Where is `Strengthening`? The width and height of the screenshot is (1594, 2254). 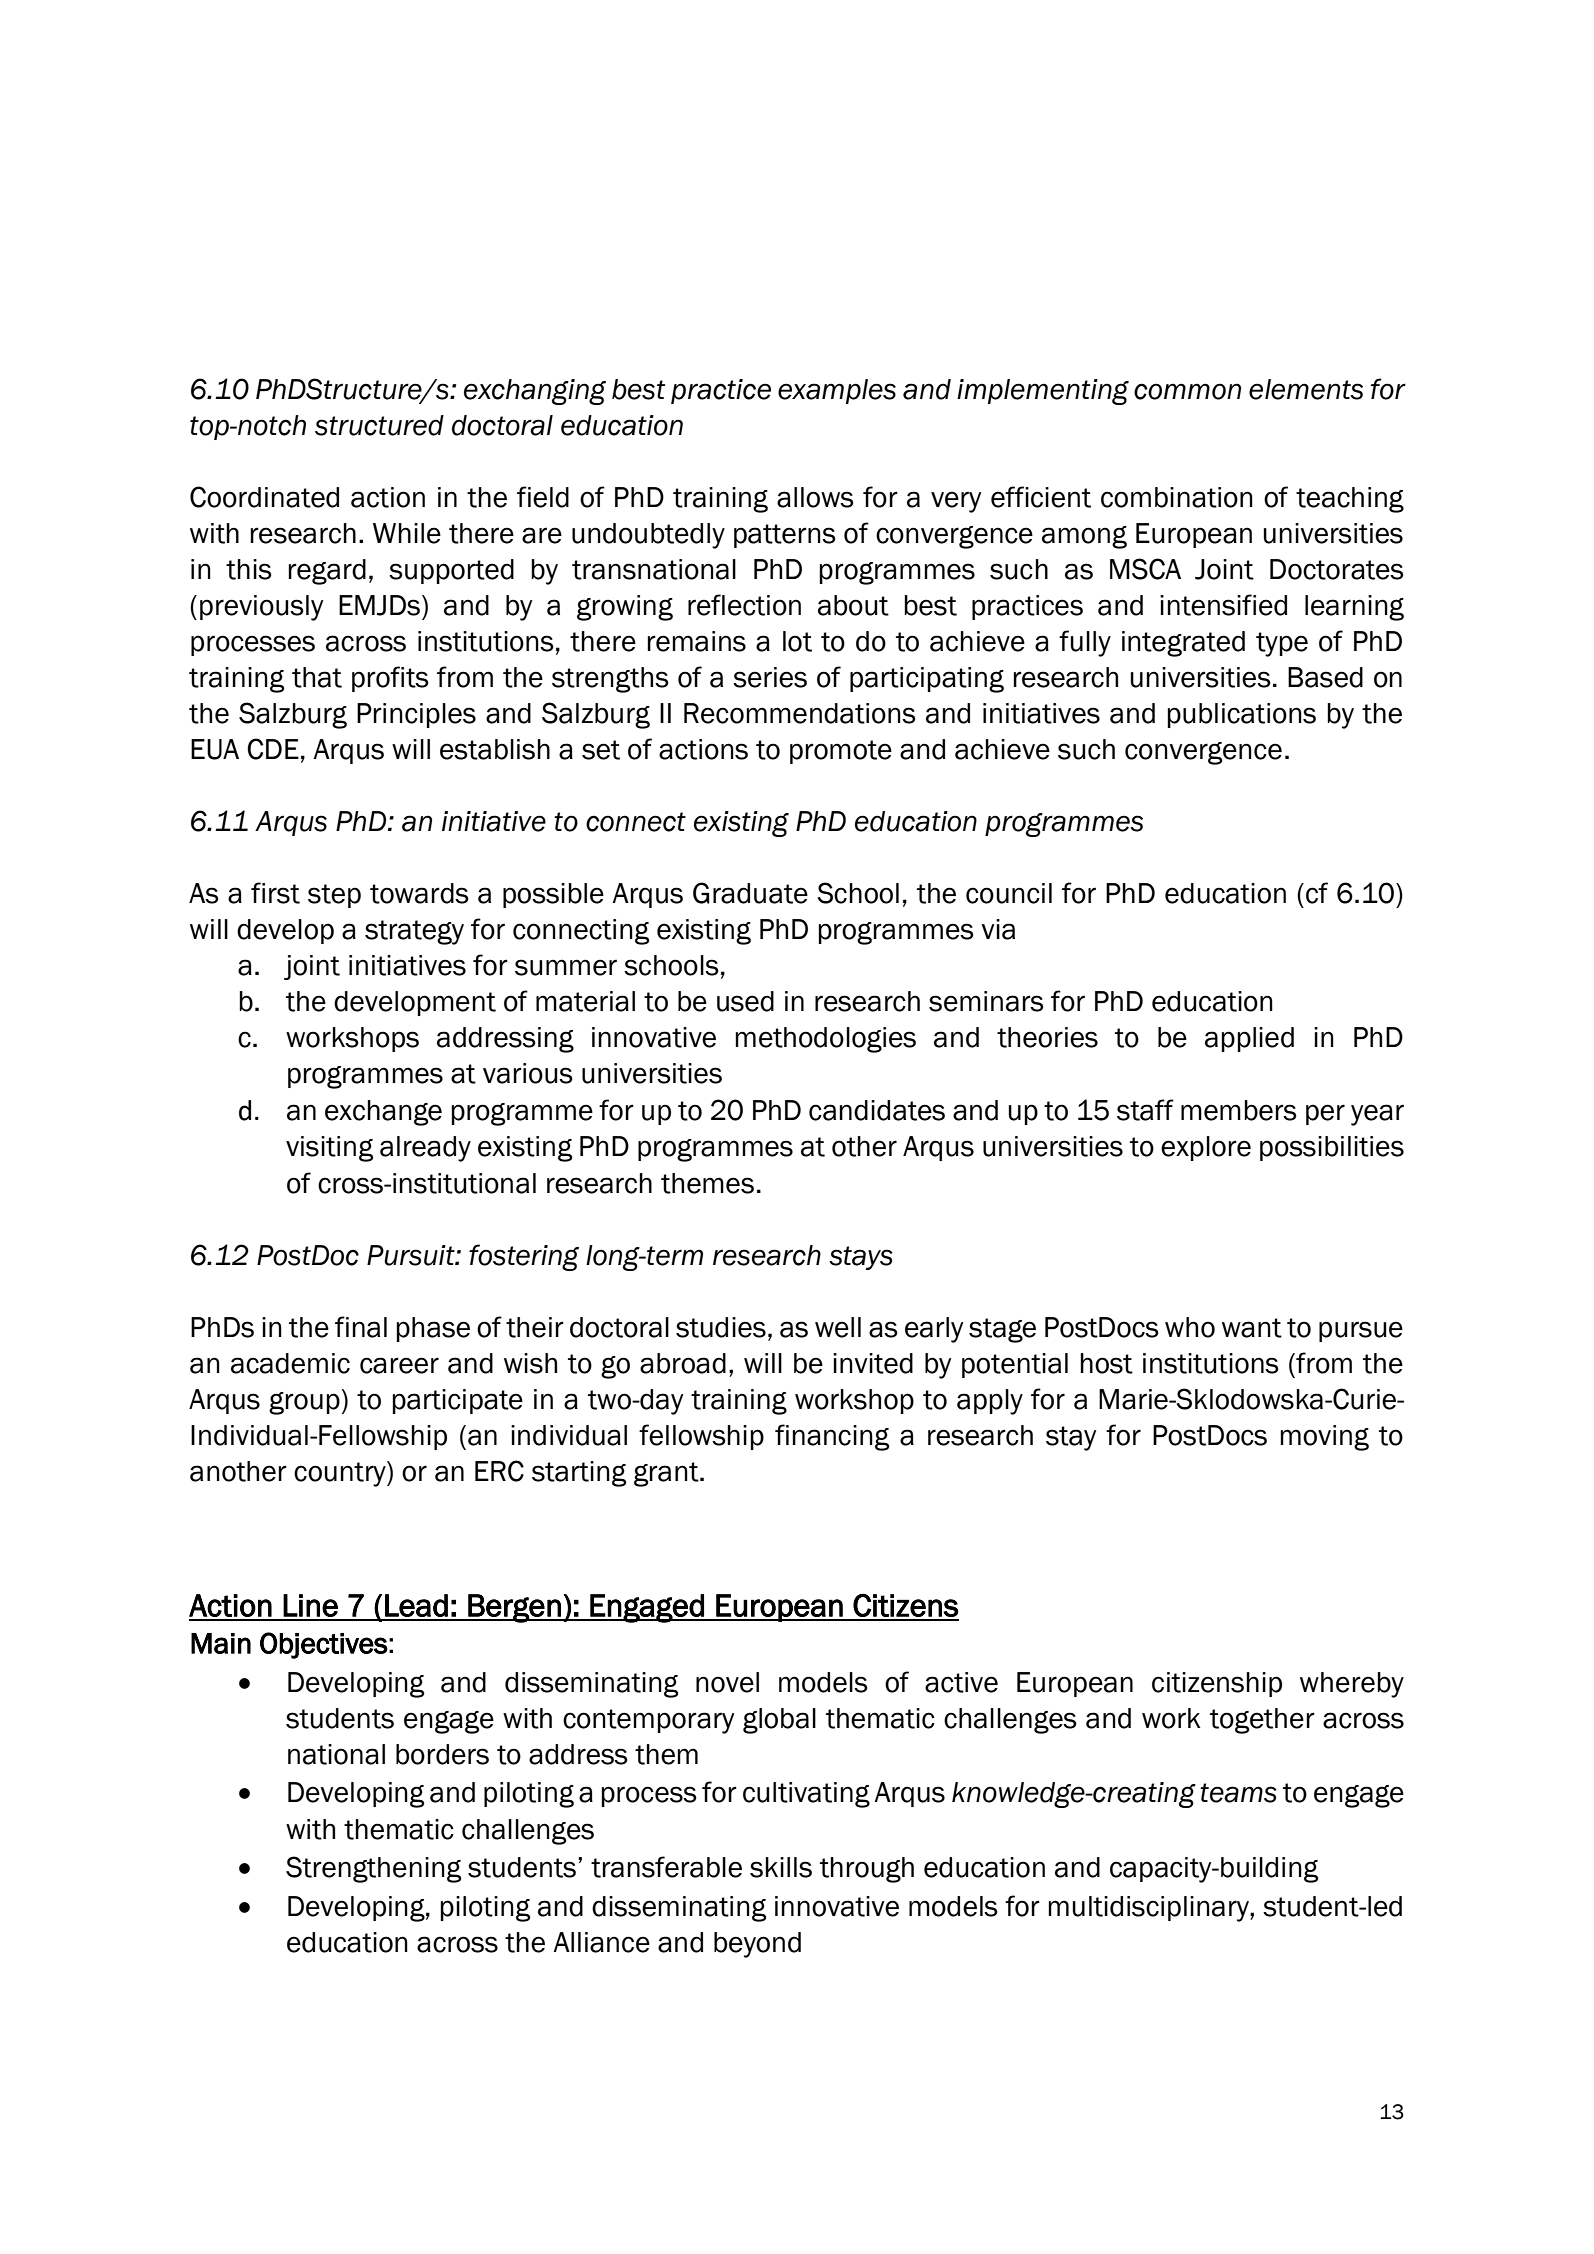
Strengthening is located at coordinates (373, 1869).
